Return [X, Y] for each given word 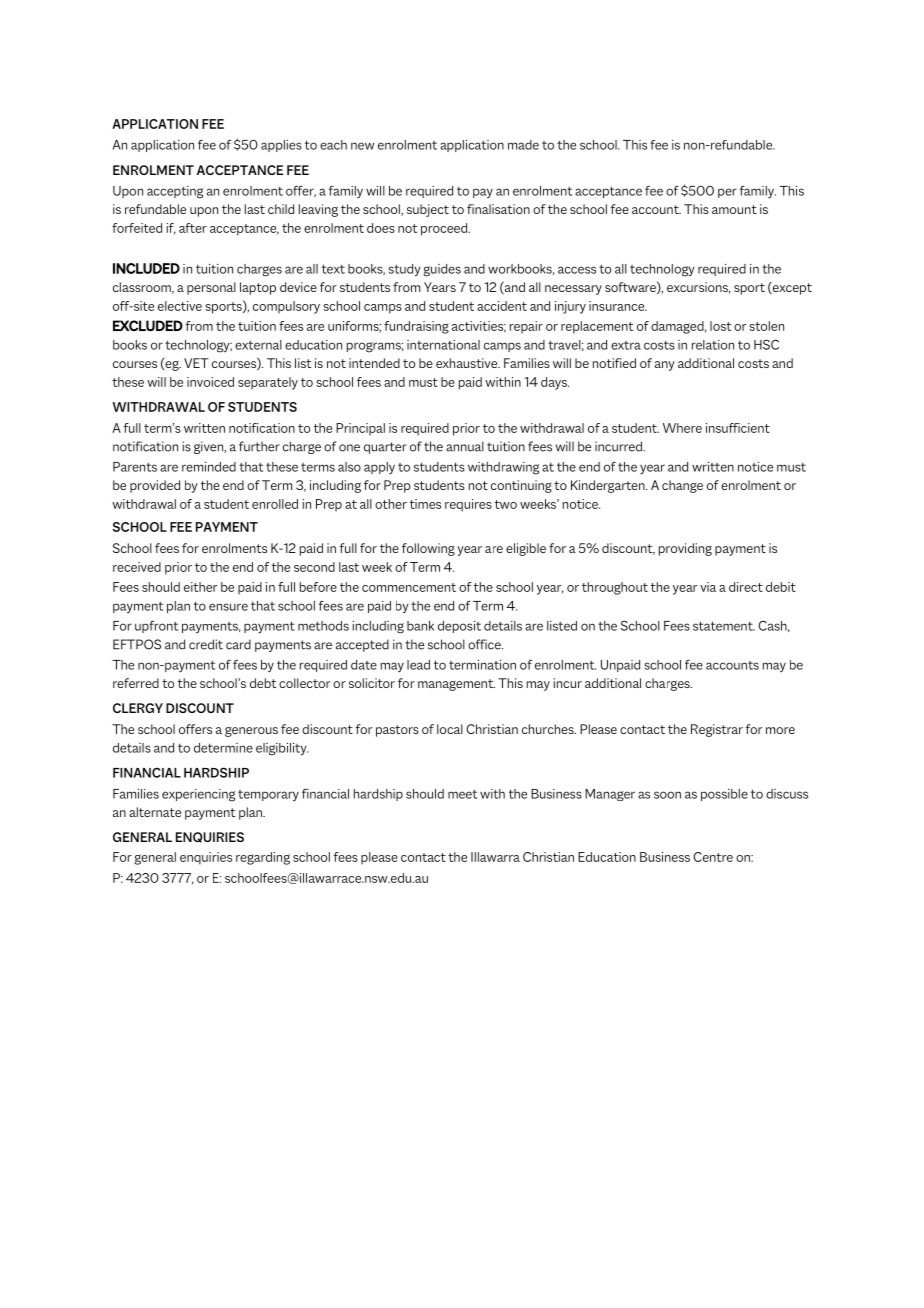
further [259, 446]
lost [720, 326]
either [200, 587]
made [523, 145]
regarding [263, 858]
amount [734, 209]
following [428, 549]
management [456, 685]
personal [211, 288]
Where [682, 428]
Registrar [717, 730]
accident [502, 306]
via [708, 587]
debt [263, 683]
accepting [175, 192]
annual [465, 446]
